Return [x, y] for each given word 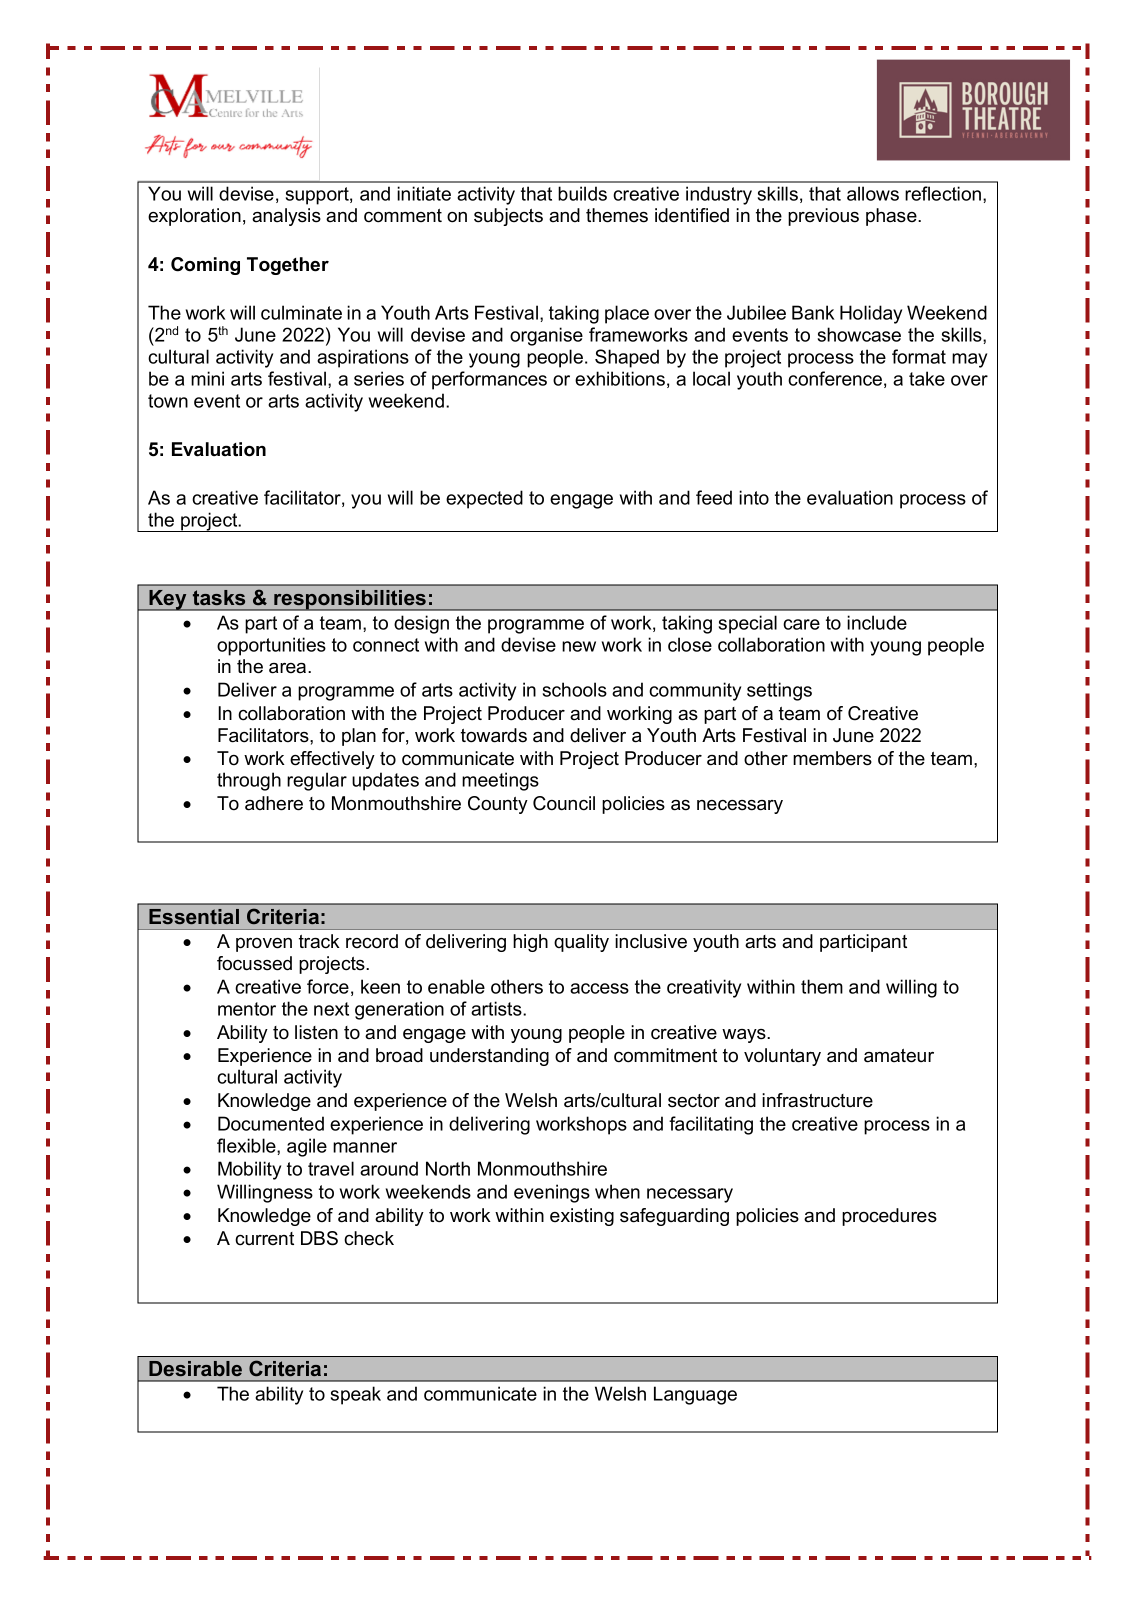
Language [695, 1395]
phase [892, 217]
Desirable [195, 1368]
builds [582, 193]
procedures [889, 1217]
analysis [286, 217]
